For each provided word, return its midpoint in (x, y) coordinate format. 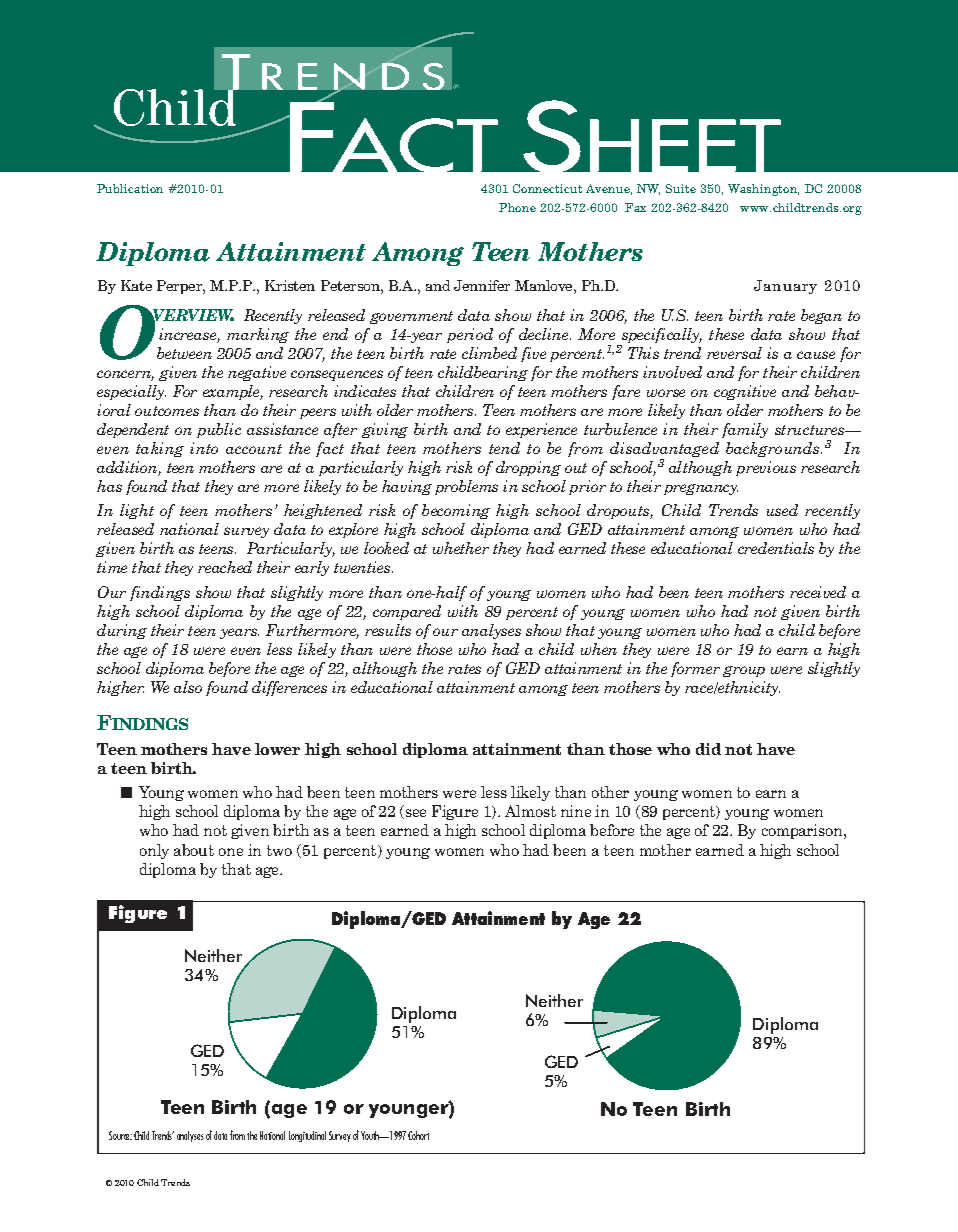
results (388, 630)
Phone (517, 207)
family (745, 430)
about (194, 850)
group (744, 671)
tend (504, 448)
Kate (136, 285)
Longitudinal (307, 1136)
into (204, 448)
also (188, 687)
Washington (763, 190)
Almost (530, 811)
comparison (803, 831)
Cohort (418, 1135)
